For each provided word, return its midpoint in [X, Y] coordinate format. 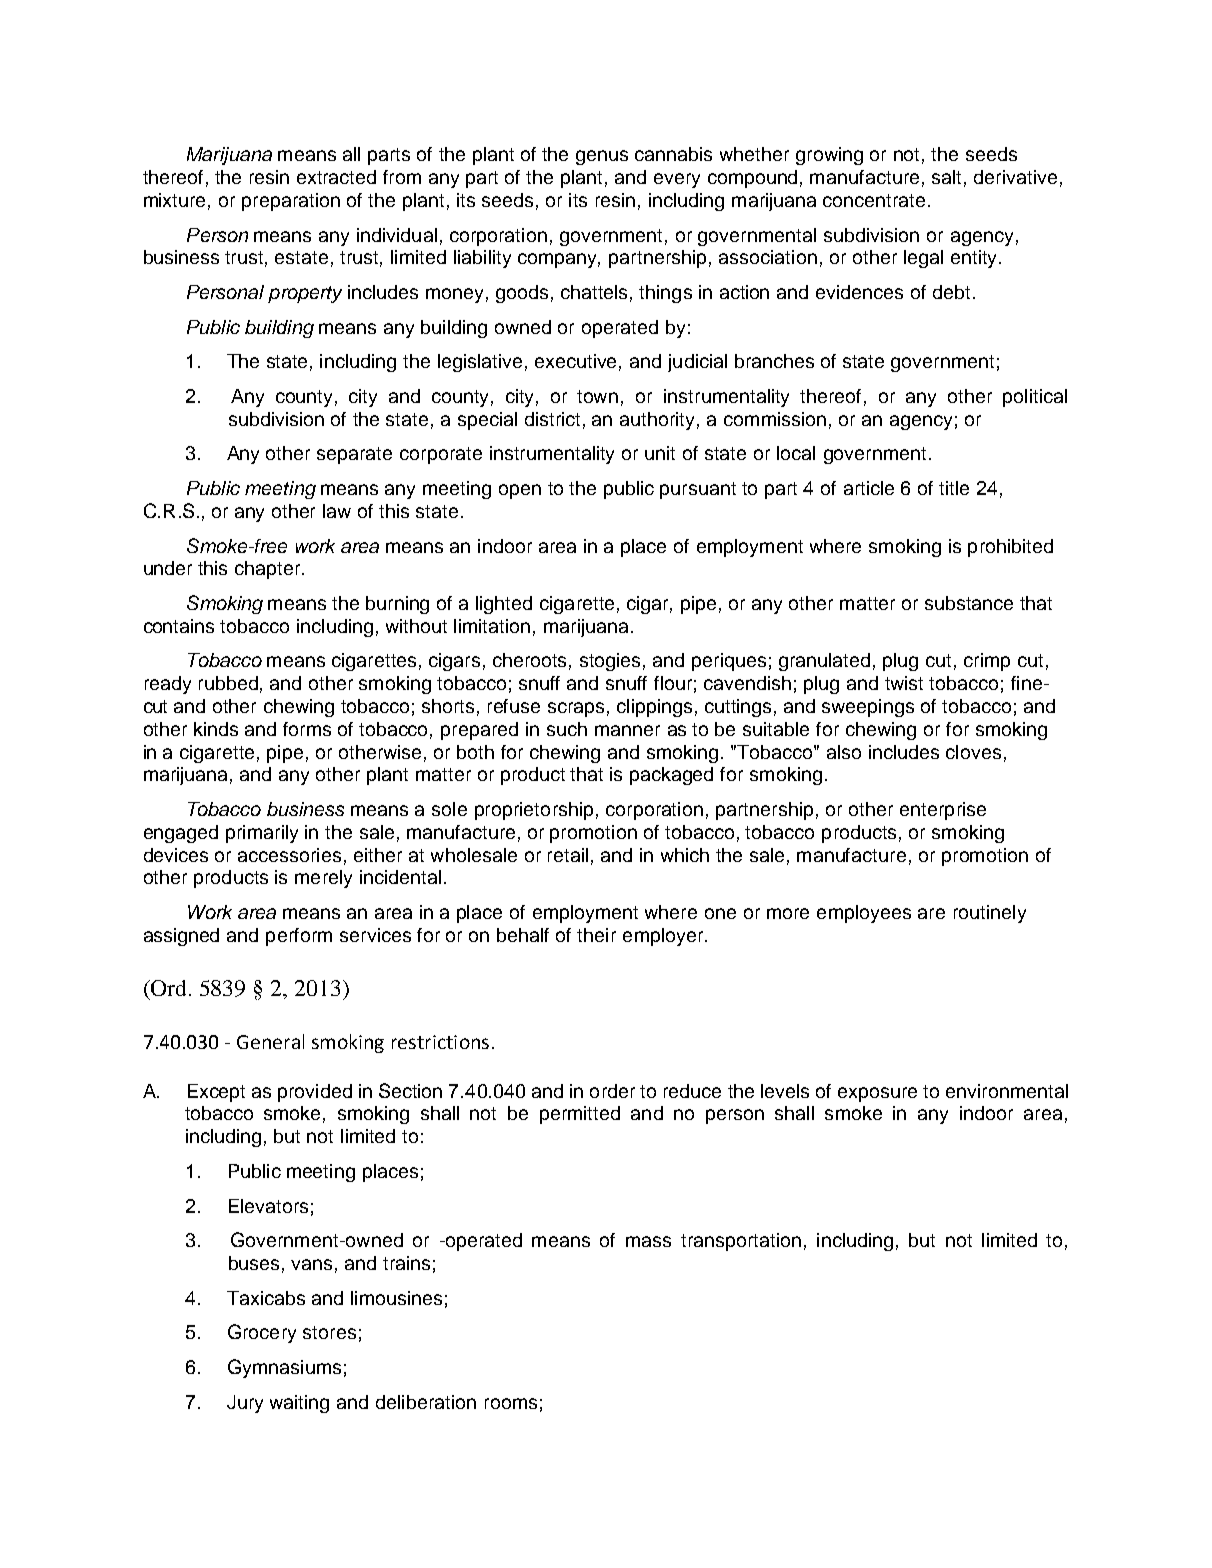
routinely [990, 914]
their [596, 935]
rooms [511, 1403]
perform [299, 937]
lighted [504, 605]
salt [946, 177]
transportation [741, 1242]
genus [602, 157]
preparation [291, 202]
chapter [269, 570]
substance [969, 603]
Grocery [262, 1333]
